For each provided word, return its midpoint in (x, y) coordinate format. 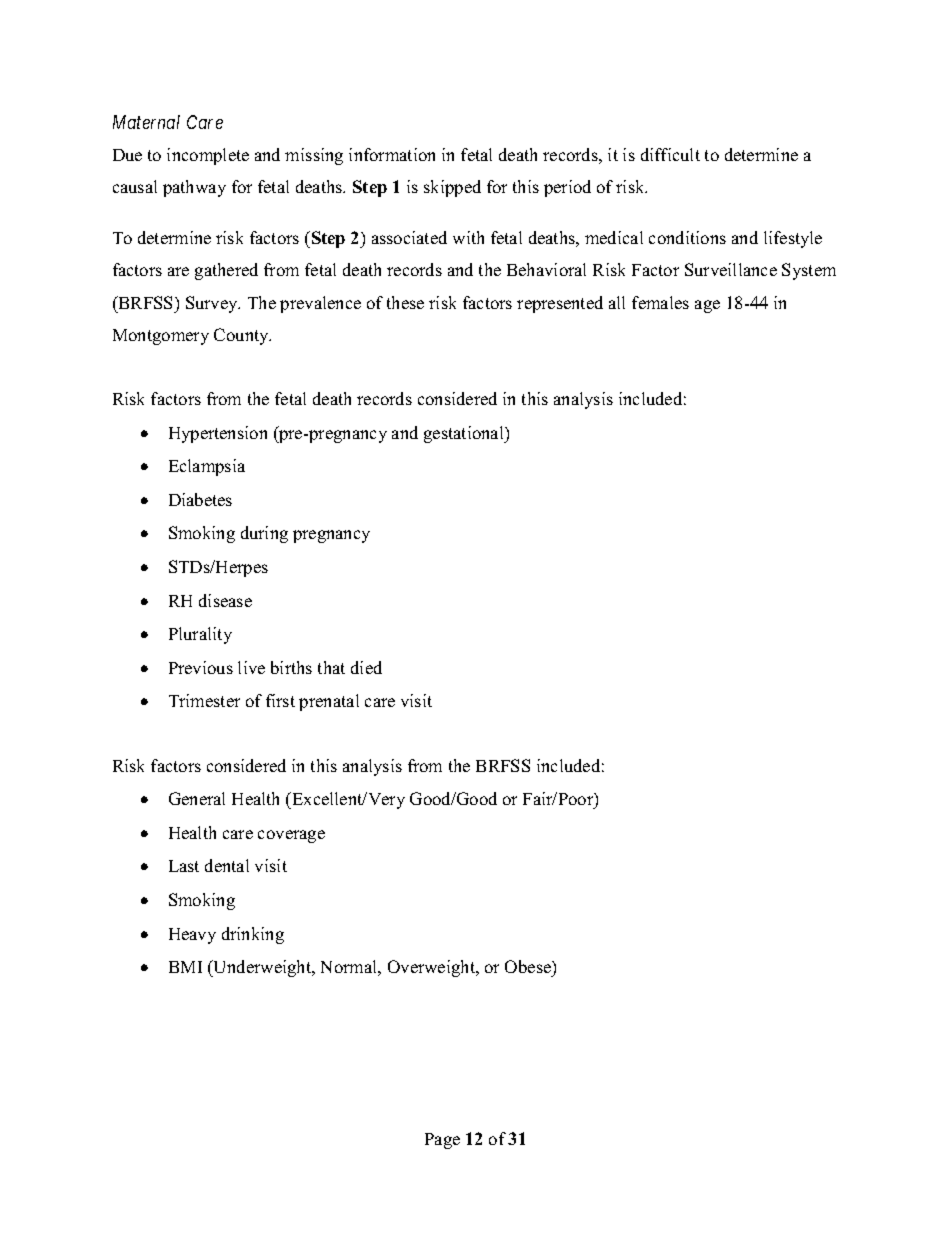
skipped (452, 188)
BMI (185, 967)
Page (442, 1141)
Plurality (200, 635)
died (366, 667)
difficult (670, 154)
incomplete (208, 156)
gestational (465, 434)
